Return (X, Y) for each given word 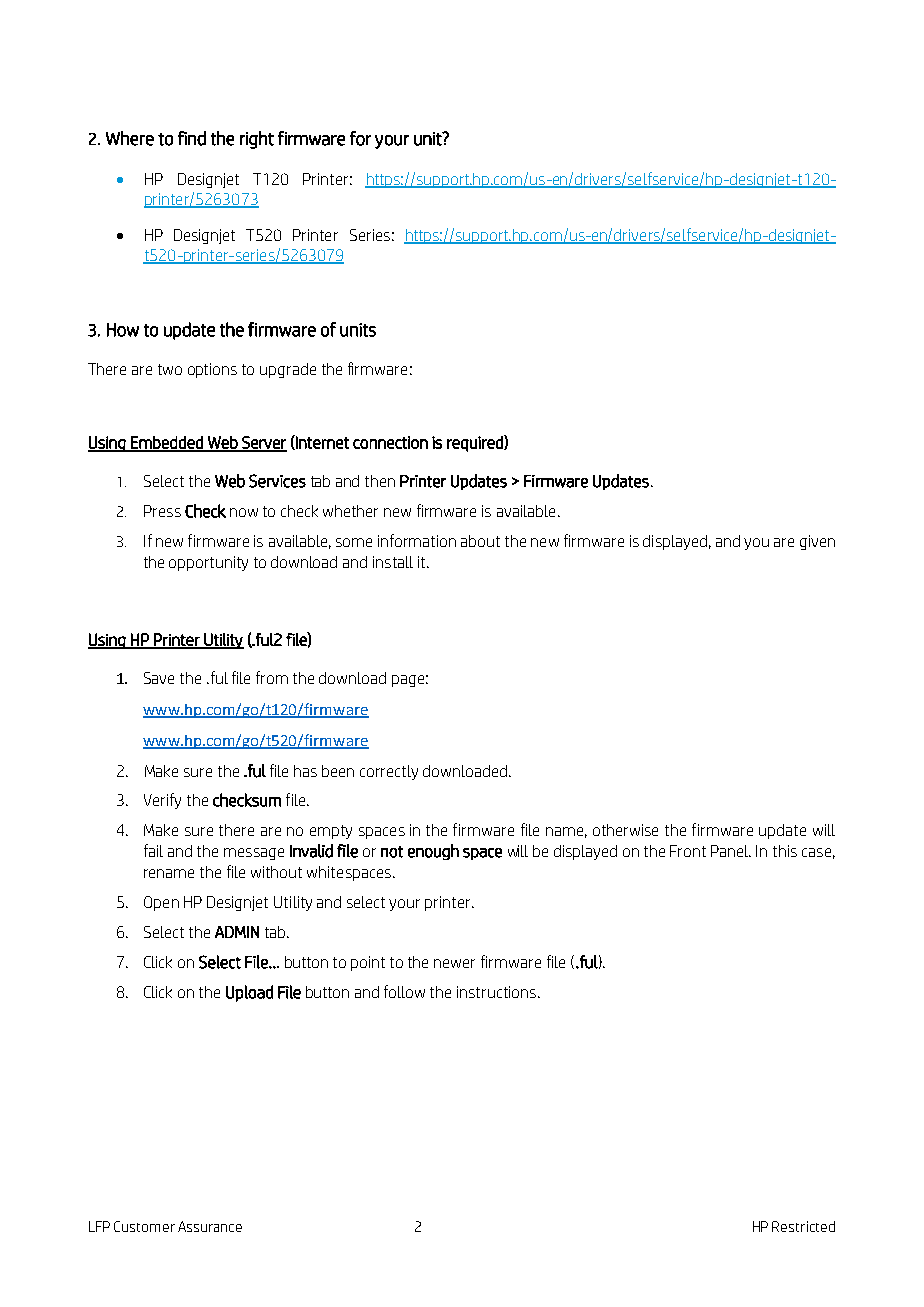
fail (153, 850)
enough (433, 852)
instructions (498, 992)
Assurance (210, 1226)
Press (162, 511)
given (817, 542)
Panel (731, 851)
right (257, 140)
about (480, 541)
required (476, 443)
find (192, 138)
